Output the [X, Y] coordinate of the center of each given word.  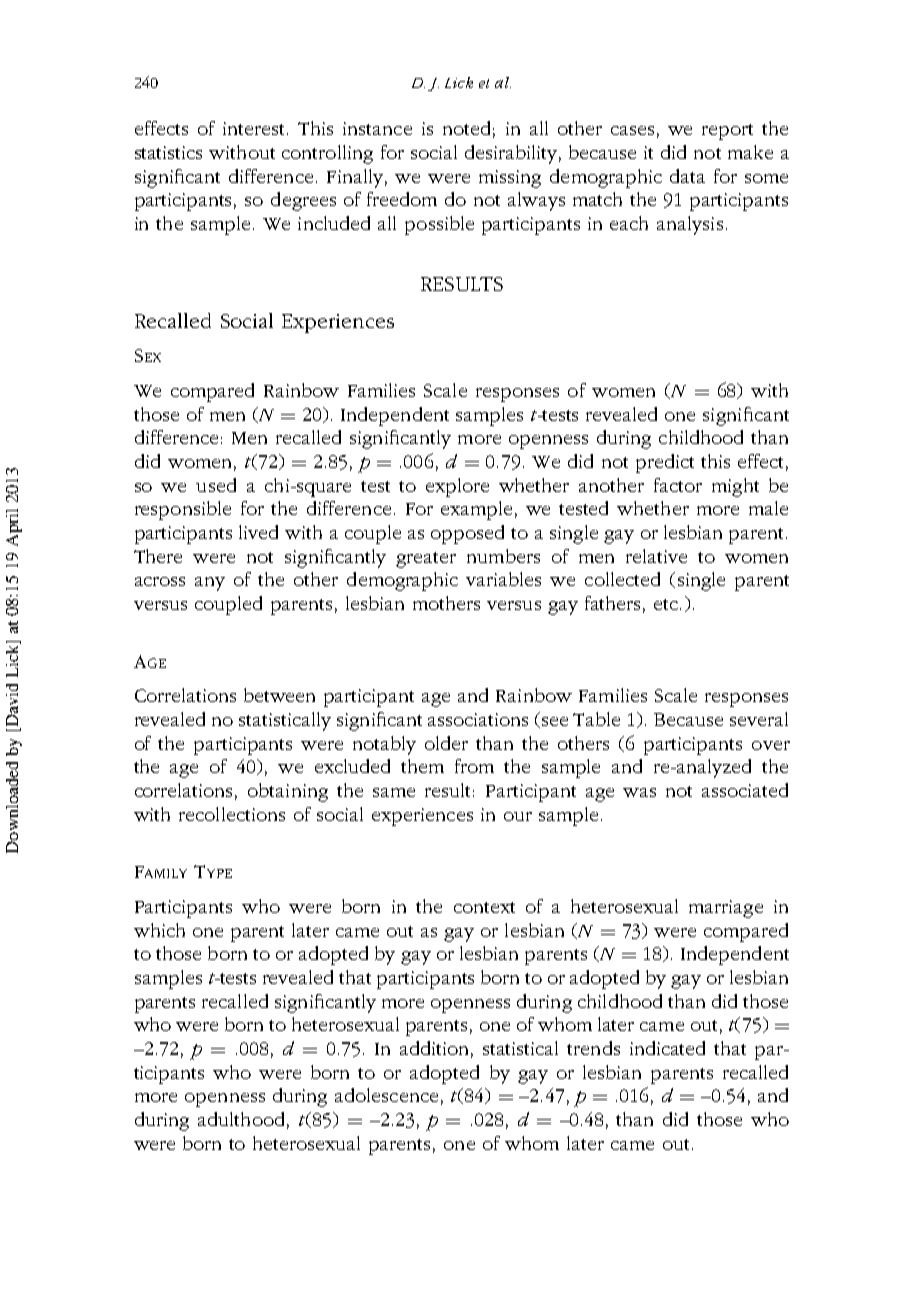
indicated [667, 1048]
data [687, 176]
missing [510, 179]
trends [593, 1048]
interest [253, 128]
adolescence [386, 1095]
